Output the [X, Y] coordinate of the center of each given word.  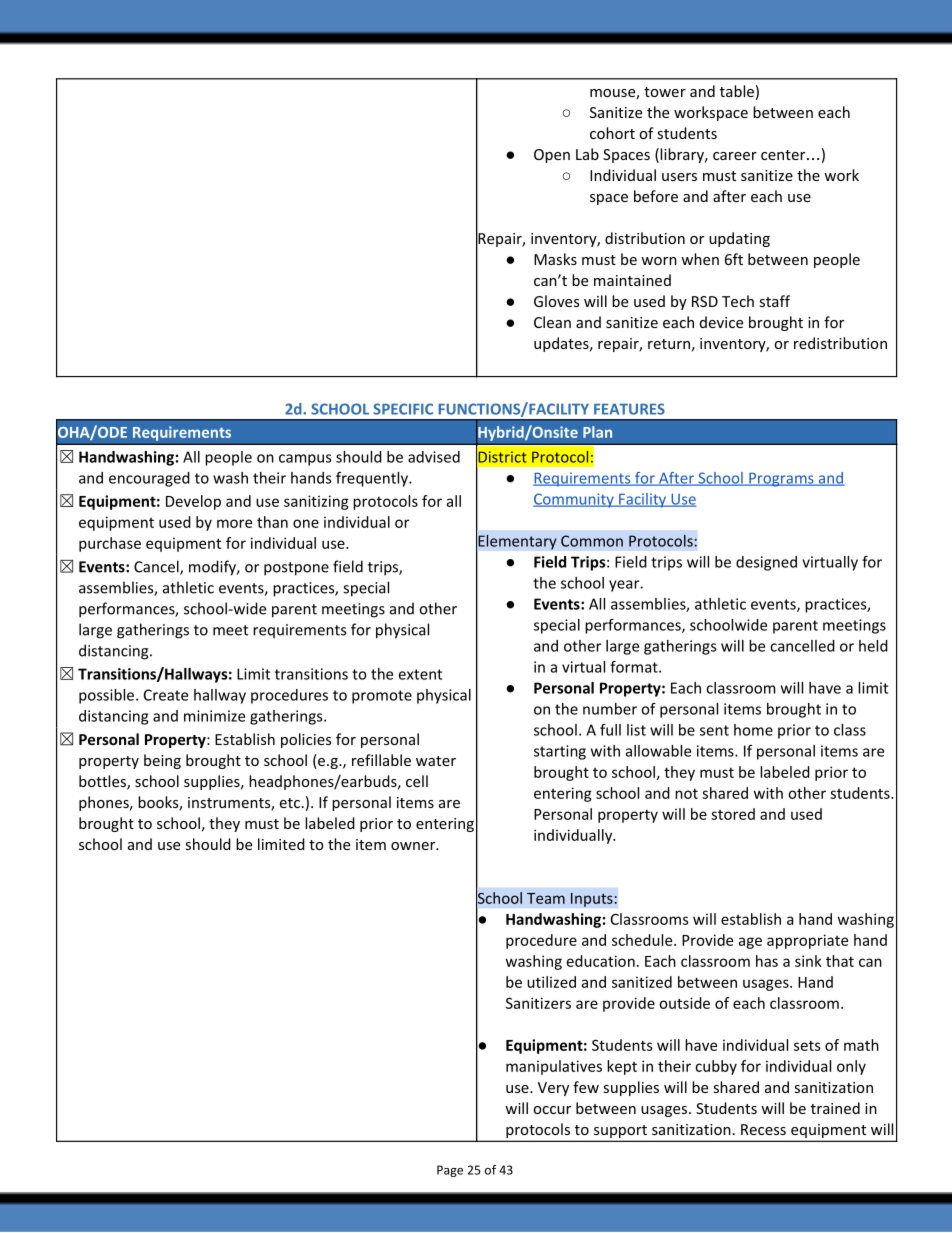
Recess [763, 1129]
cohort [612, 133]
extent [420, 674]
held [873, 646]
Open [552, 156]
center [784, 155]
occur [552, 1110]
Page [450, 1171]
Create [166, 695]
